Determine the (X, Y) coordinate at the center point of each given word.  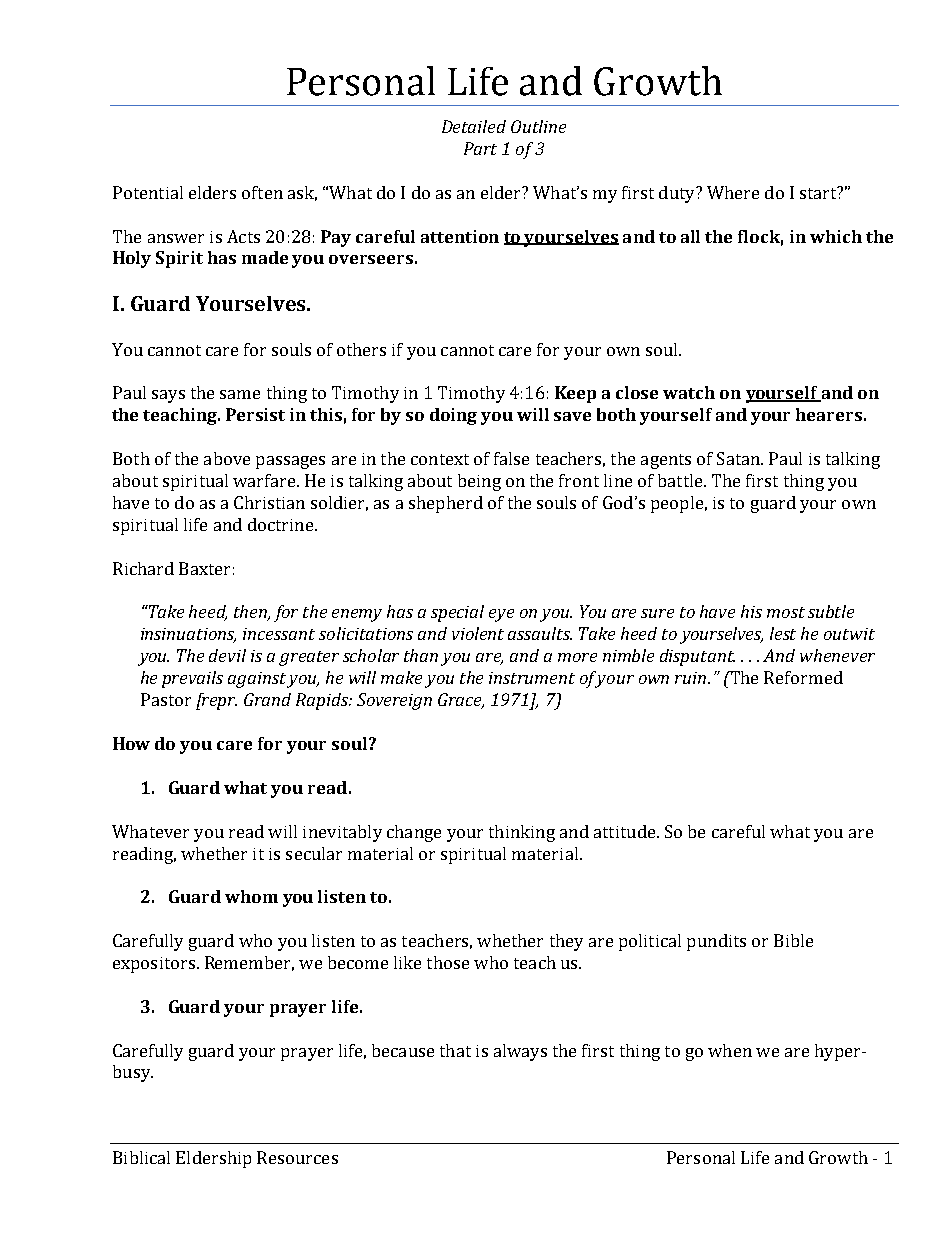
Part (480, 148)
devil (227, 655)
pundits (716, 942)
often (262, 192)
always (520, 1052)
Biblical (141, 1157)
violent (478, 633)
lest (783, 633)
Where (733, 192)
